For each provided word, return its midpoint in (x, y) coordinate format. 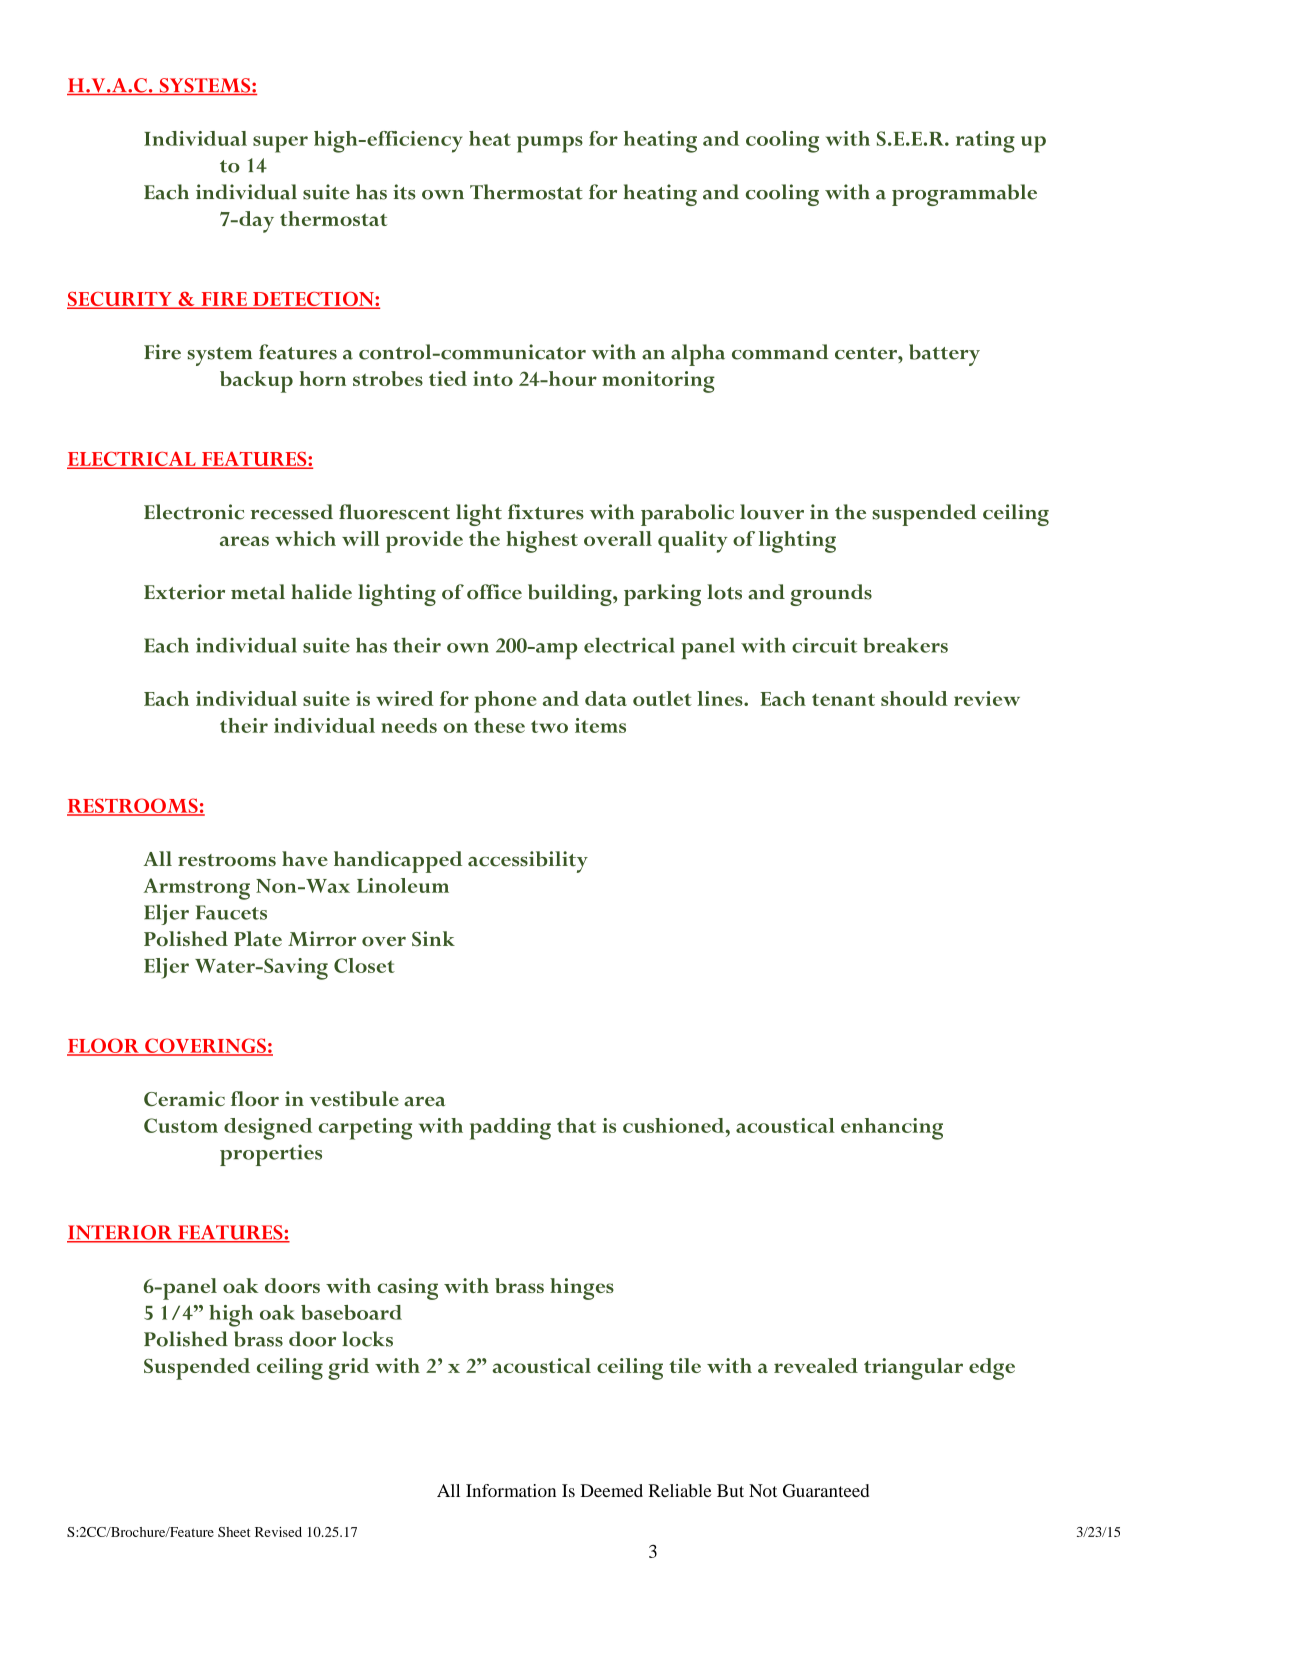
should (914, 698)
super (280, 144)
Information (511, 1490)
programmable (964, 195)
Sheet (234, 1532)
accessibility (528, 862)
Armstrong (197, 889)
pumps (550, 144)
